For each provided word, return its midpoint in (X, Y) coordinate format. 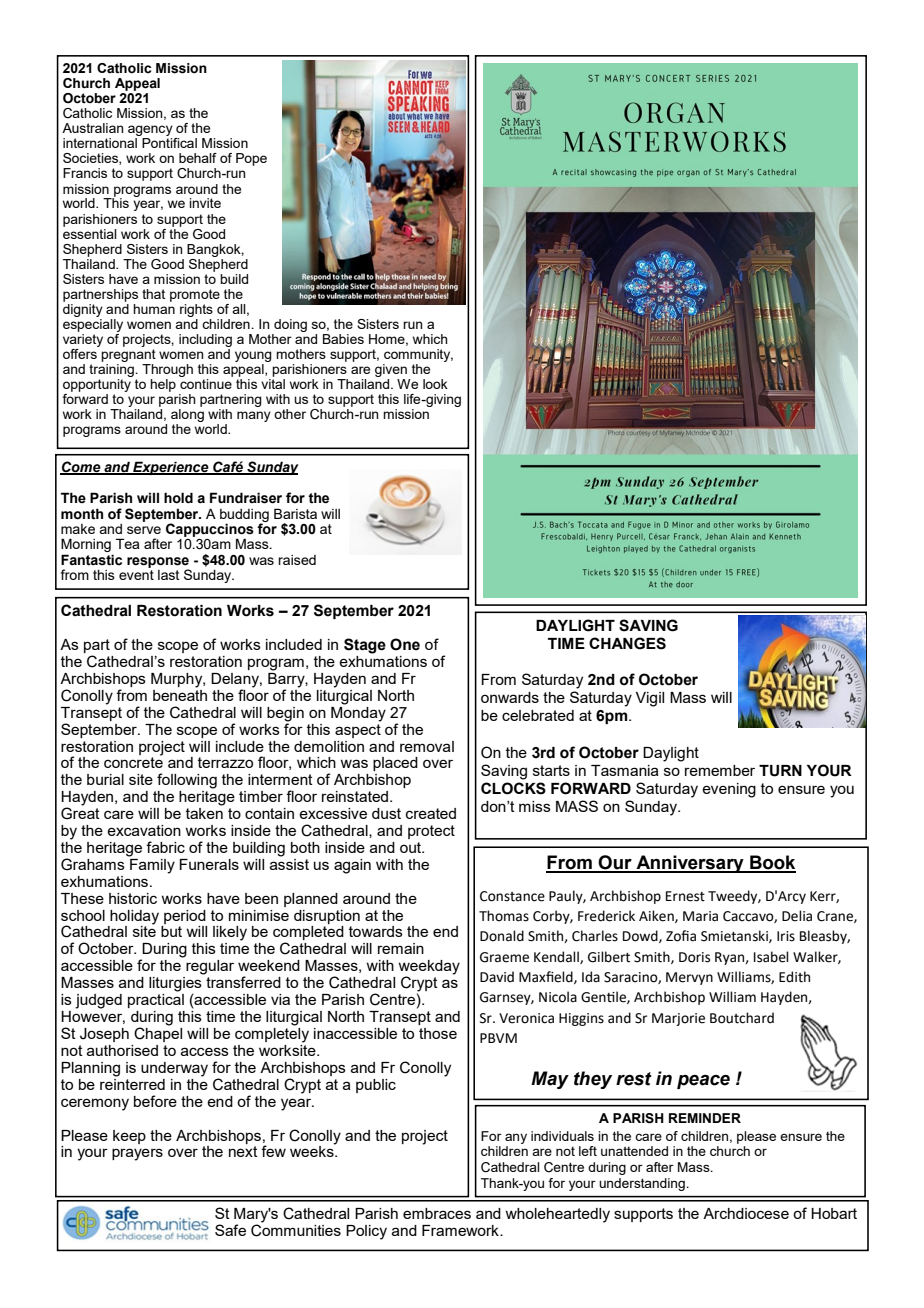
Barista (295, 513)
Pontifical (169, 143)
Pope (251, 159)
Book (772, 863)
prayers (137, 1154)
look (435, 384)
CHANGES (627, 643)
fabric (165, 847)
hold (178, 498)
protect (431, 832)
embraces (437, 1213)
